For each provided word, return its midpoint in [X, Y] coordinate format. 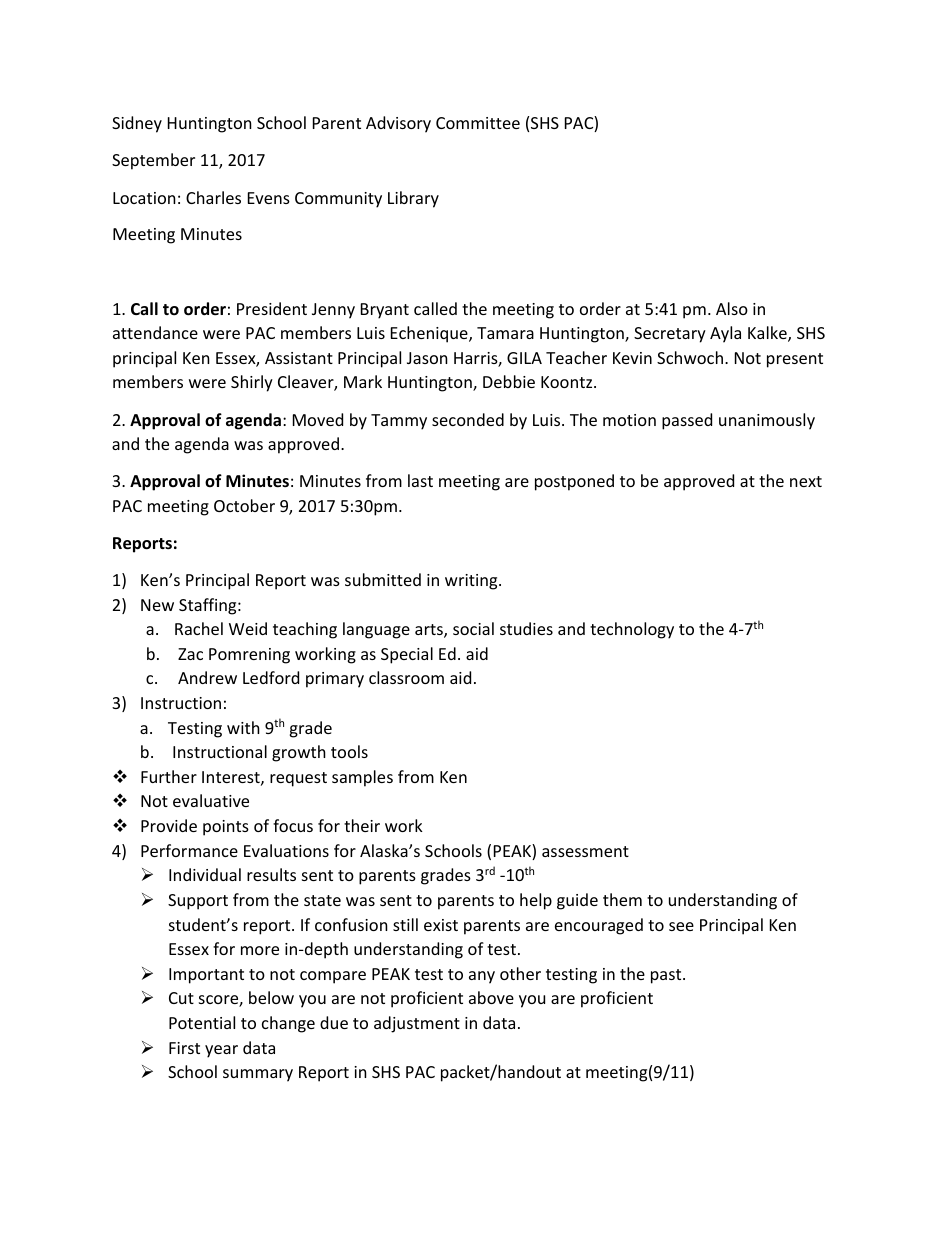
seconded [468, 419]
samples [362, 778]
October [244, 505]
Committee [478, 123]
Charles [213, 197]
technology [632, 630]
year [221, 1051]
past [667, 976]
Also [732, 308]
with [243, 727]
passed [687, 421]
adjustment [417, 1024]
